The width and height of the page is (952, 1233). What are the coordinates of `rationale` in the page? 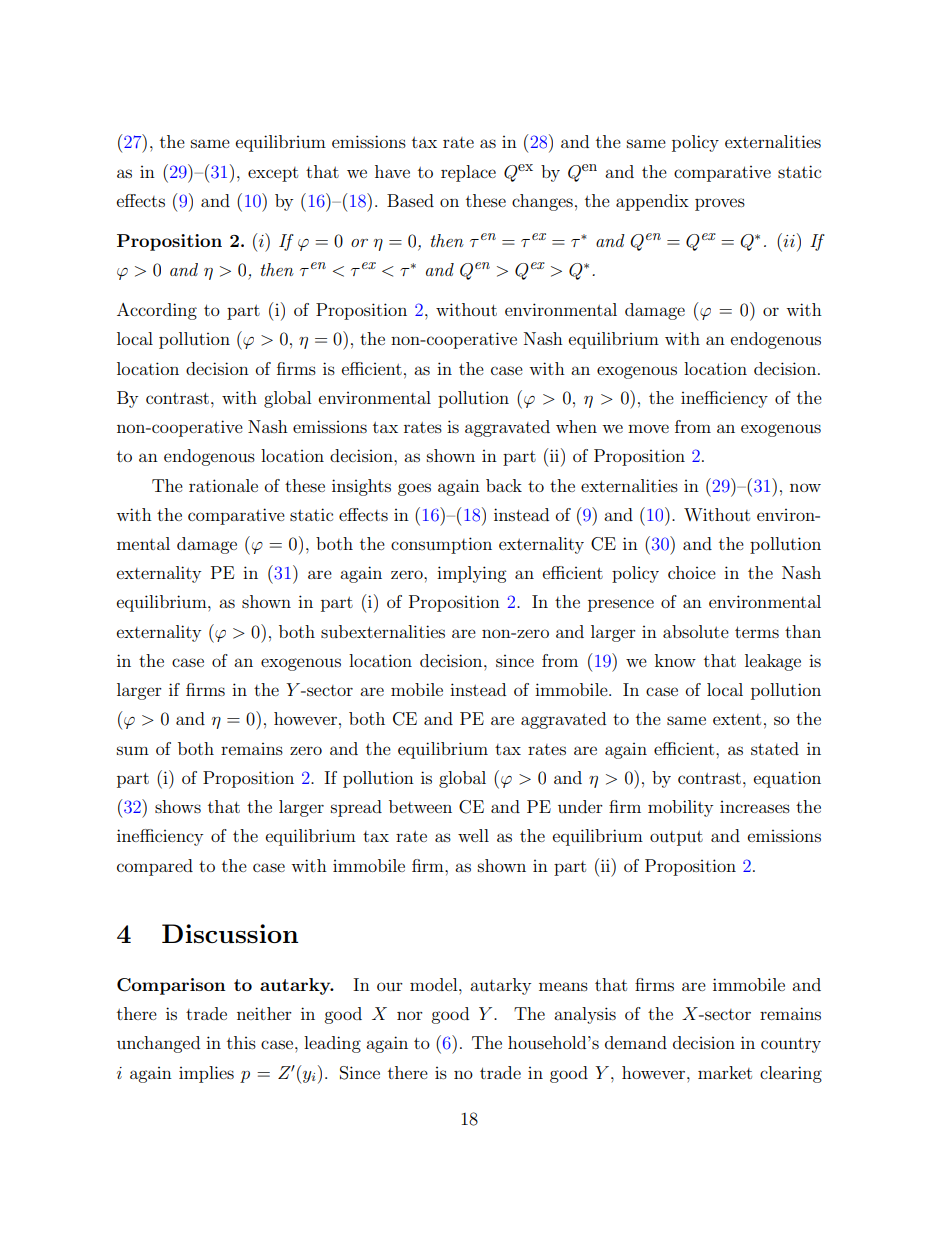 It's located at (223, 485).
